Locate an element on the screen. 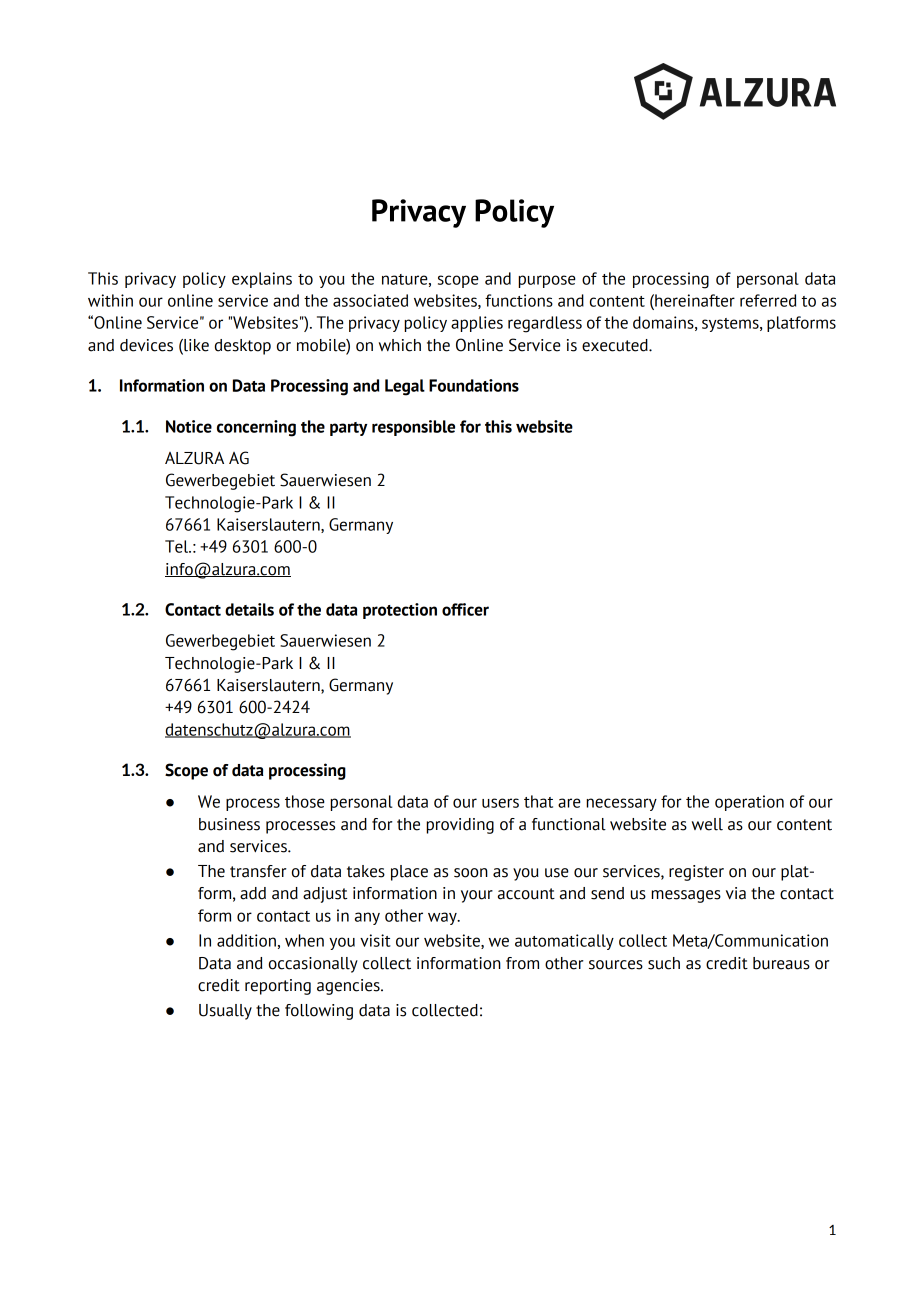 Image resolution: width=924 pixels, height=1308 pixels. Tel is located at coordinates (178, 546).
